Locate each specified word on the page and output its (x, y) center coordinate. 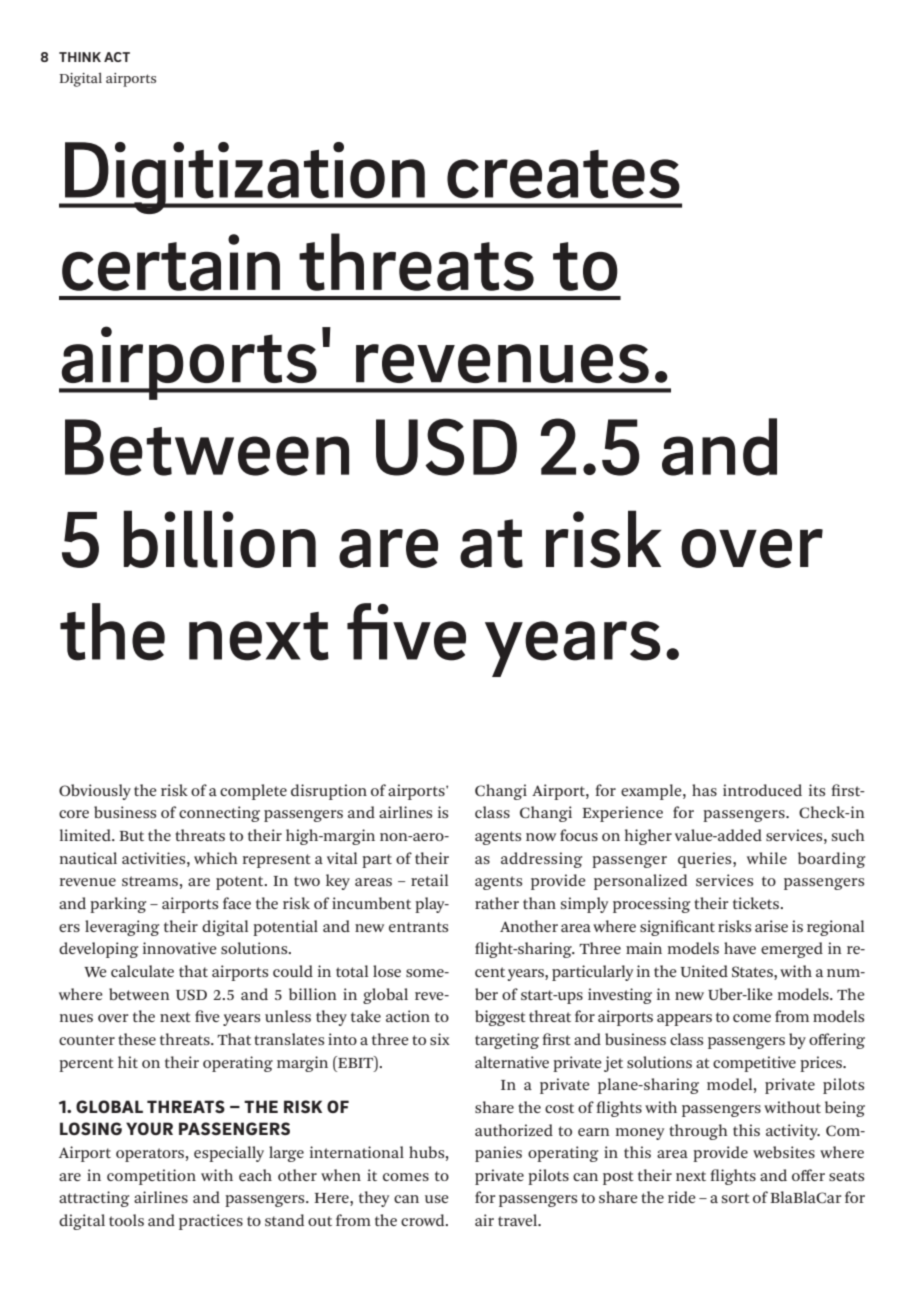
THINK (80, 57)
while (767, 858)
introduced (762, 790)
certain (171, 262)
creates (563, 174)
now (541, 837)
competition (151, 1177)
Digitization (245, 178)
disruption (329, 792)
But (131, 836)
